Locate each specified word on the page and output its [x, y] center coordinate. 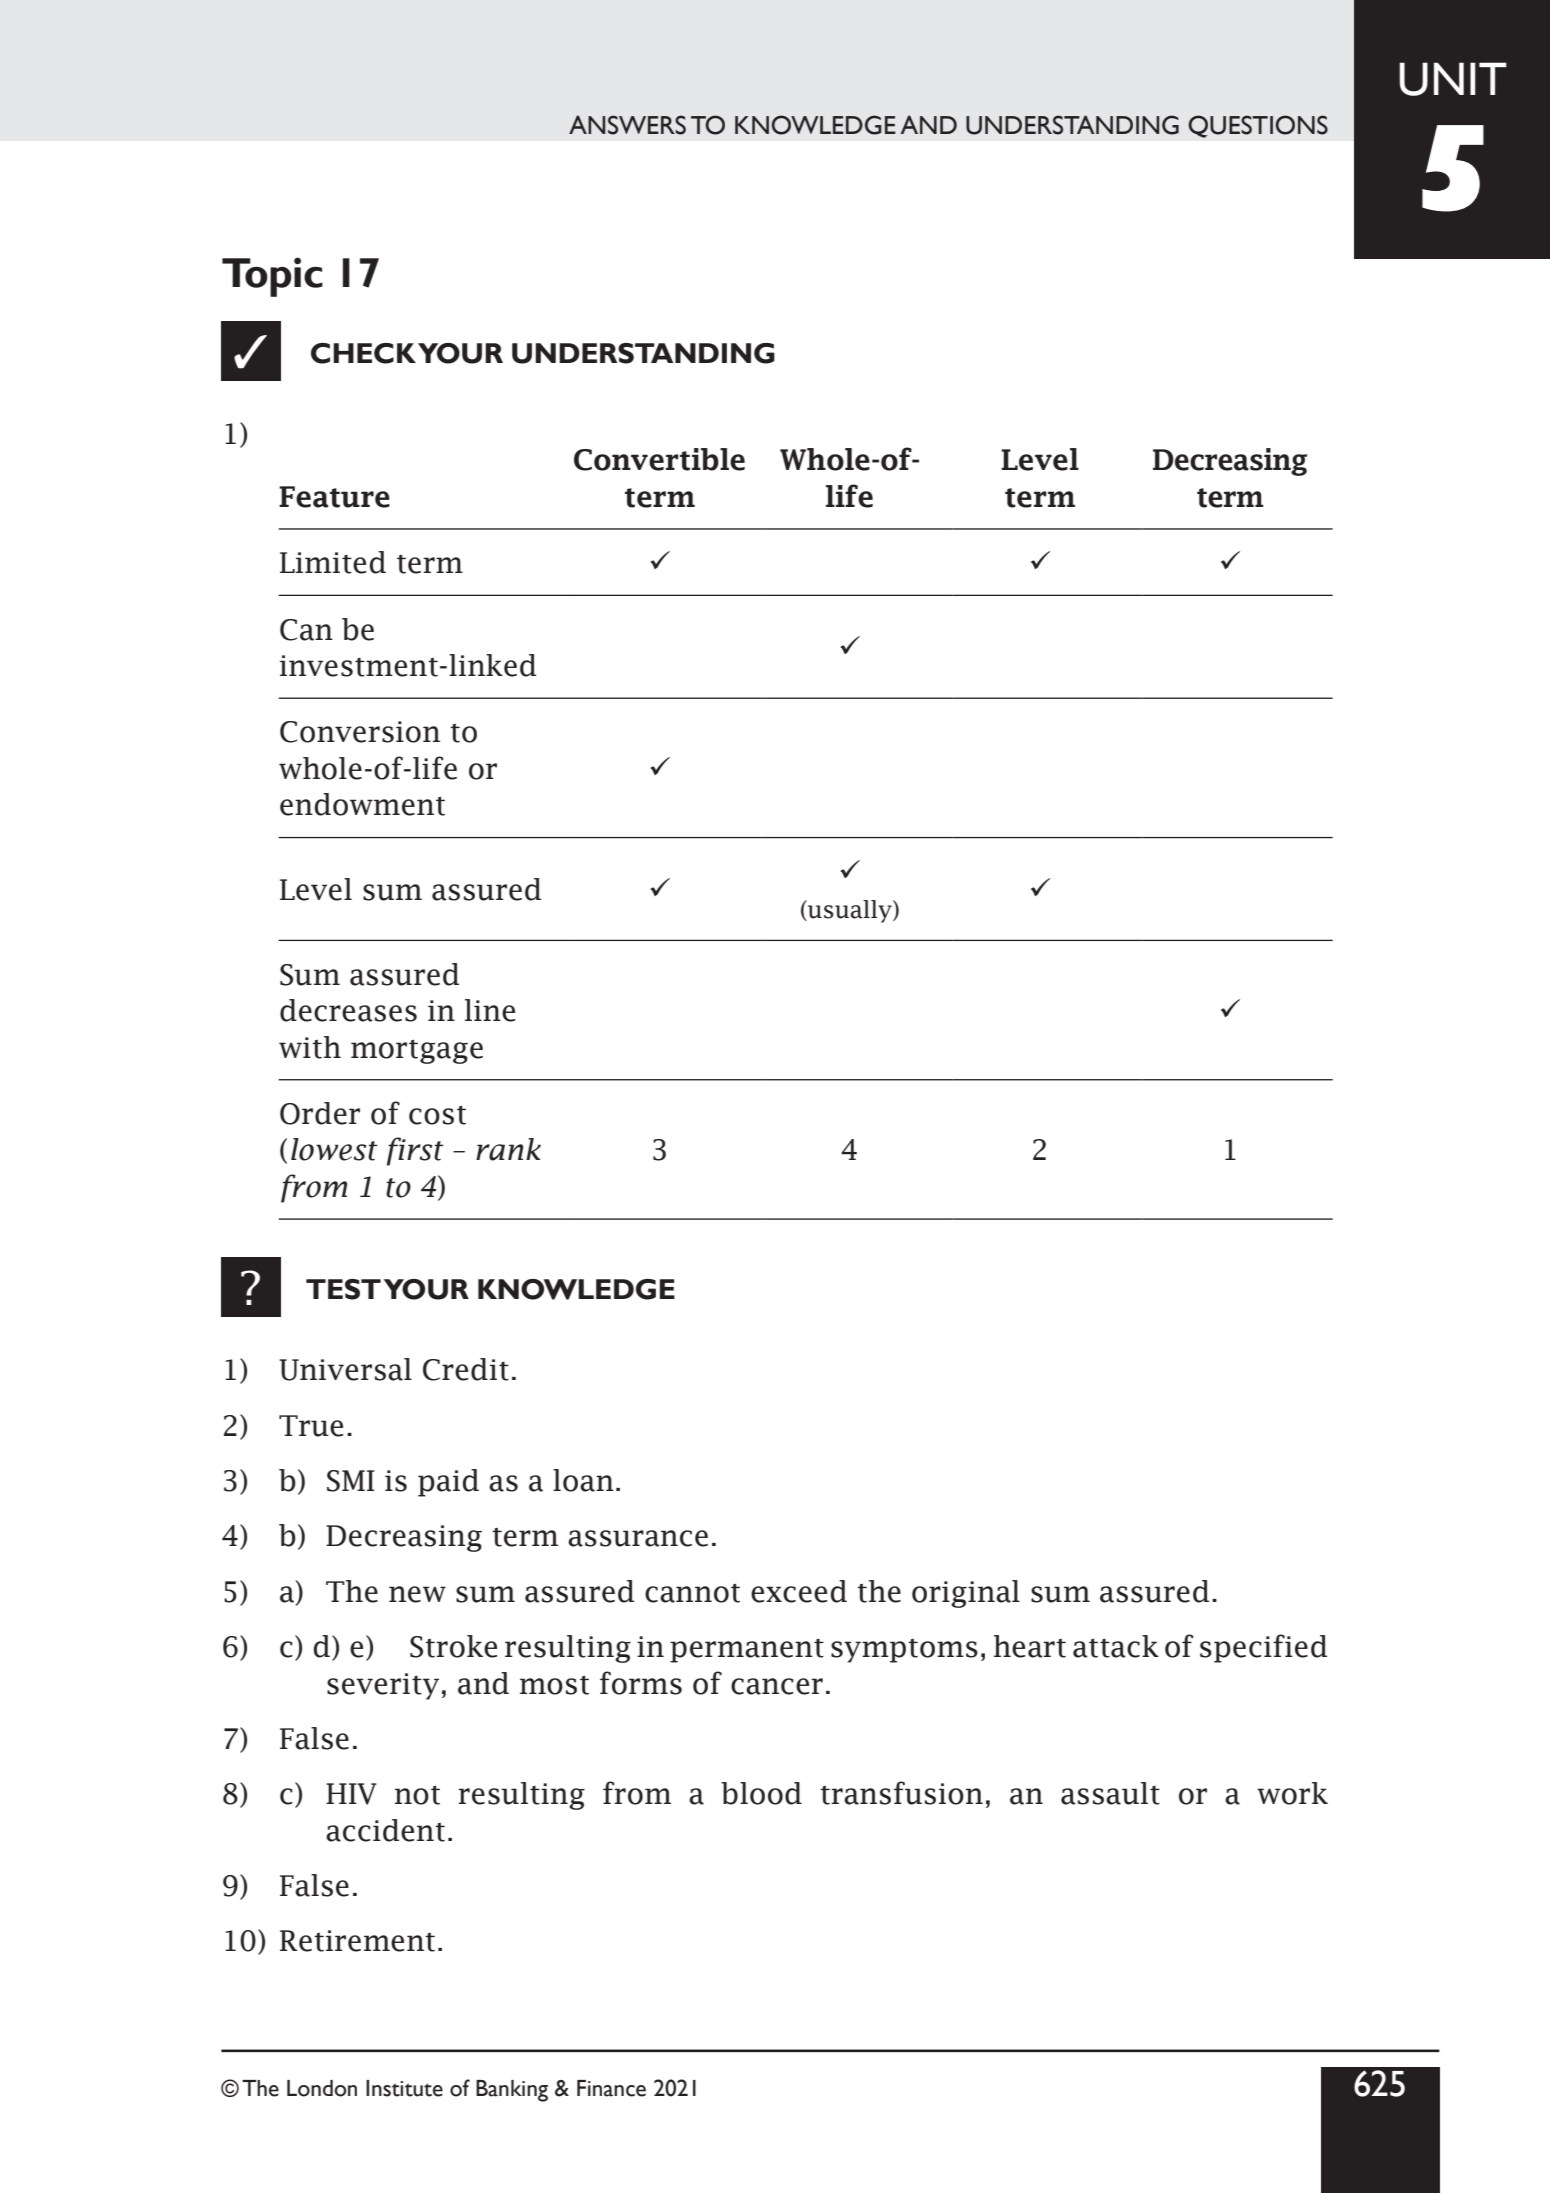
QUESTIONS [1258, 126]
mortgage [417, 1051]
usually [850, 911]
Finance [611, 2088]
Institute [404, 2088]
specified [1263, 1648]
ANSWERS [627, 125]
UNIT [1453, 79]
